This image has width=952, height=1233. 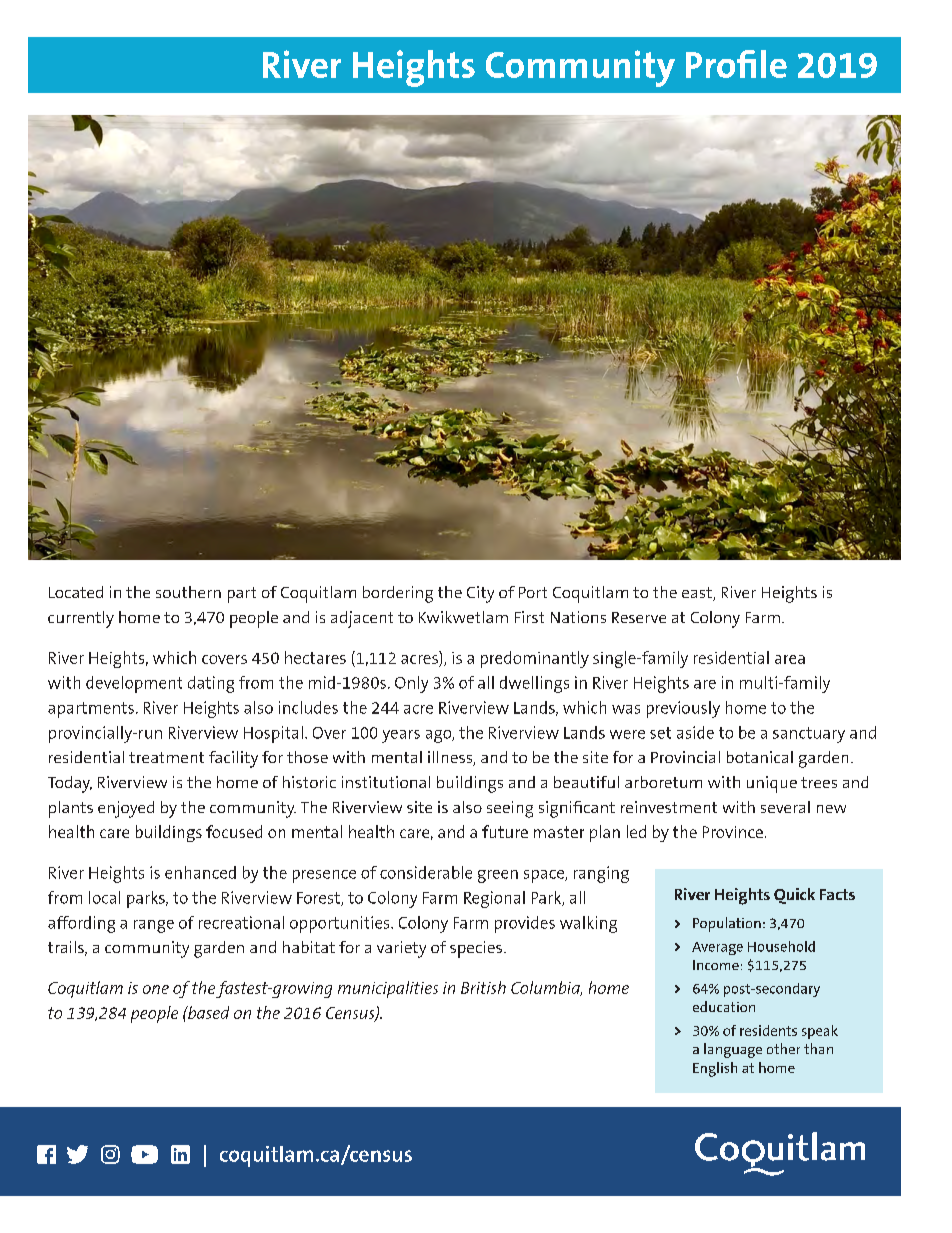 I want to click on Profile, so click(x=736, y=64).
